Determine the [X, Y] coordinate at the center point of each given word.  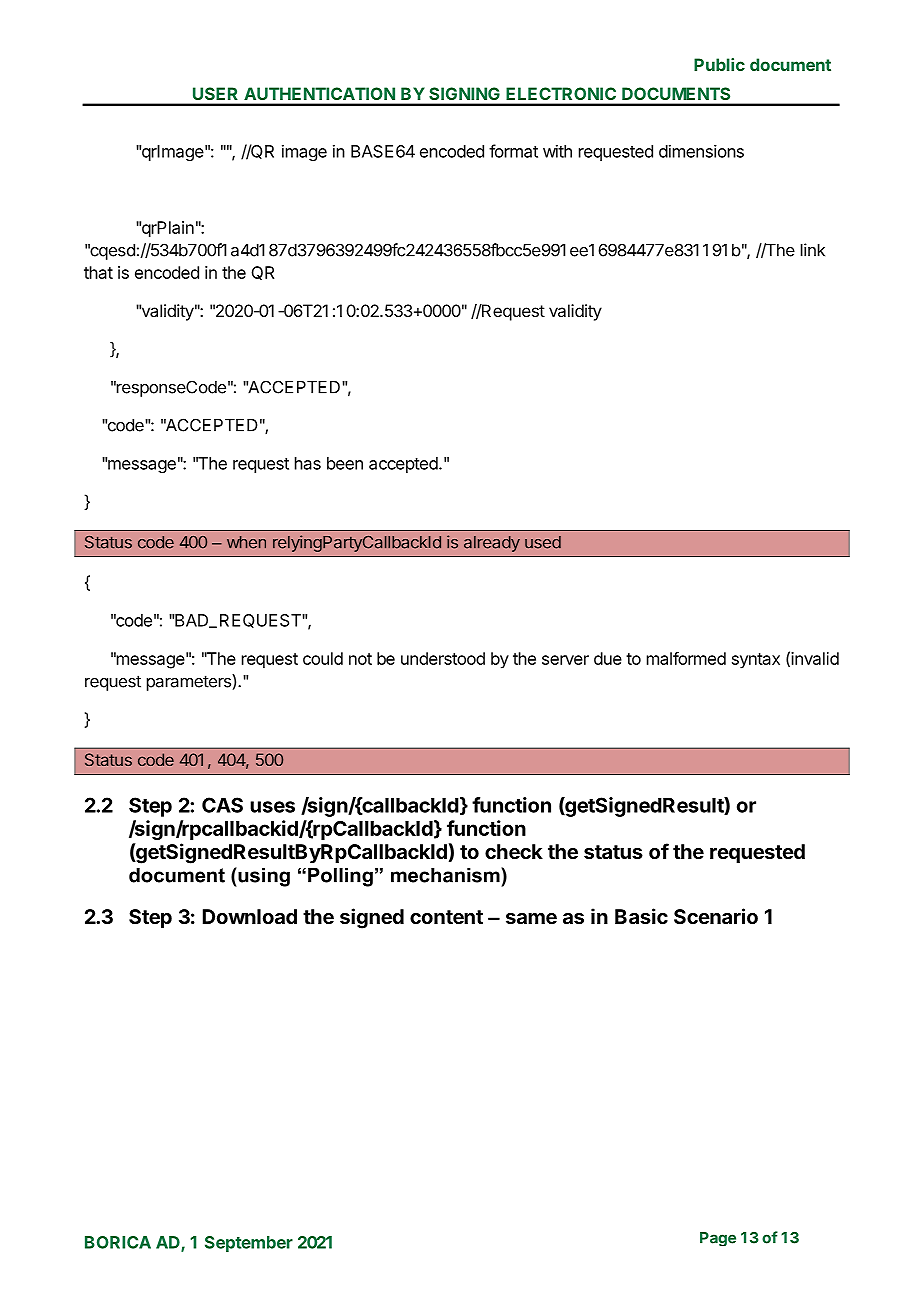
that [98, 272]
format [513, 151]
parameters [190, 682]
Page [718, 1239]
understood [443, 658]
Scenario [716, 916]
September [249, 1244]
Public [719, 64]
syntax [756, 661]
